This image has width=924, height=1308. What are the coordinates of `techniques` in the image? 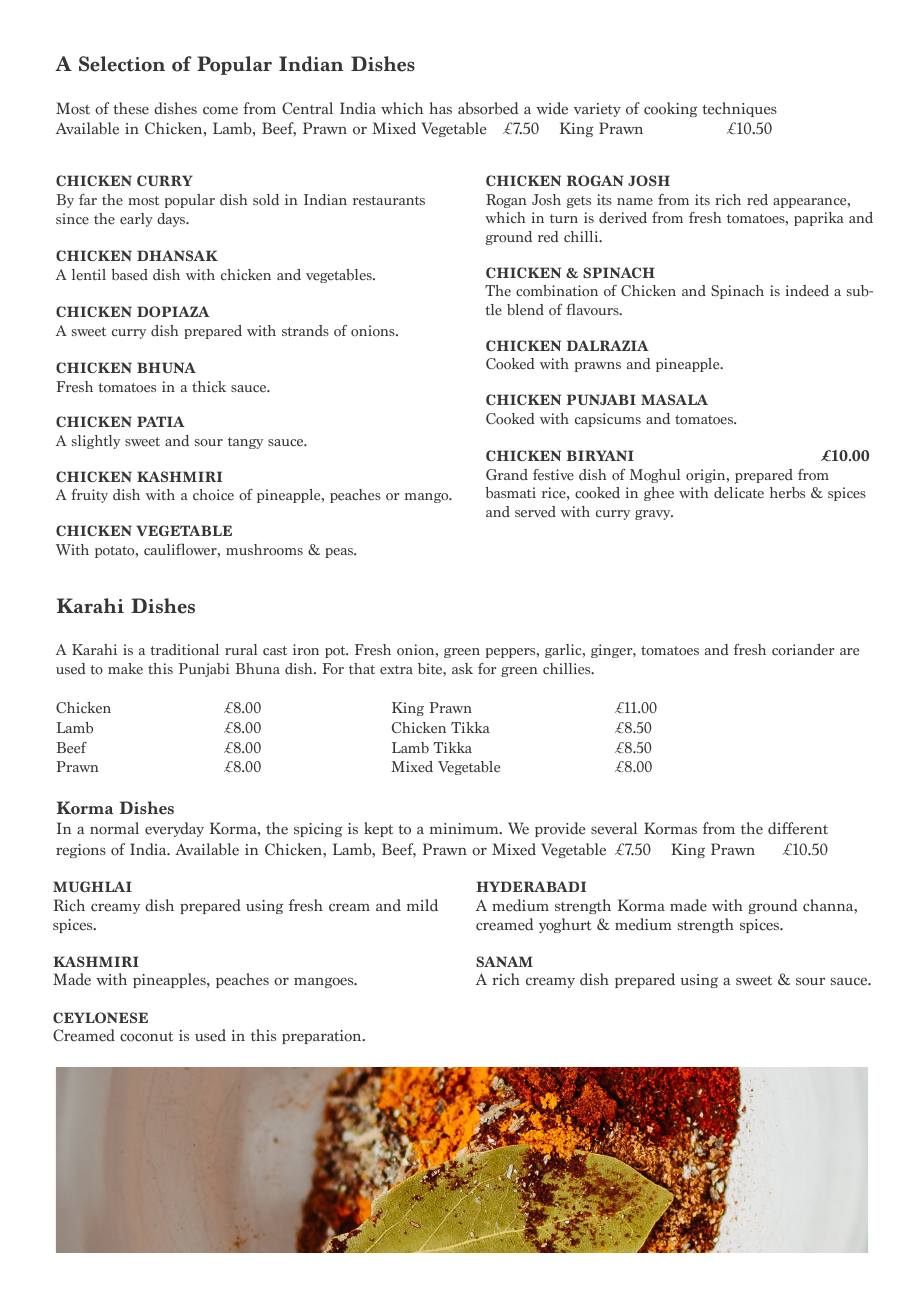 It's located at (739, 109).
